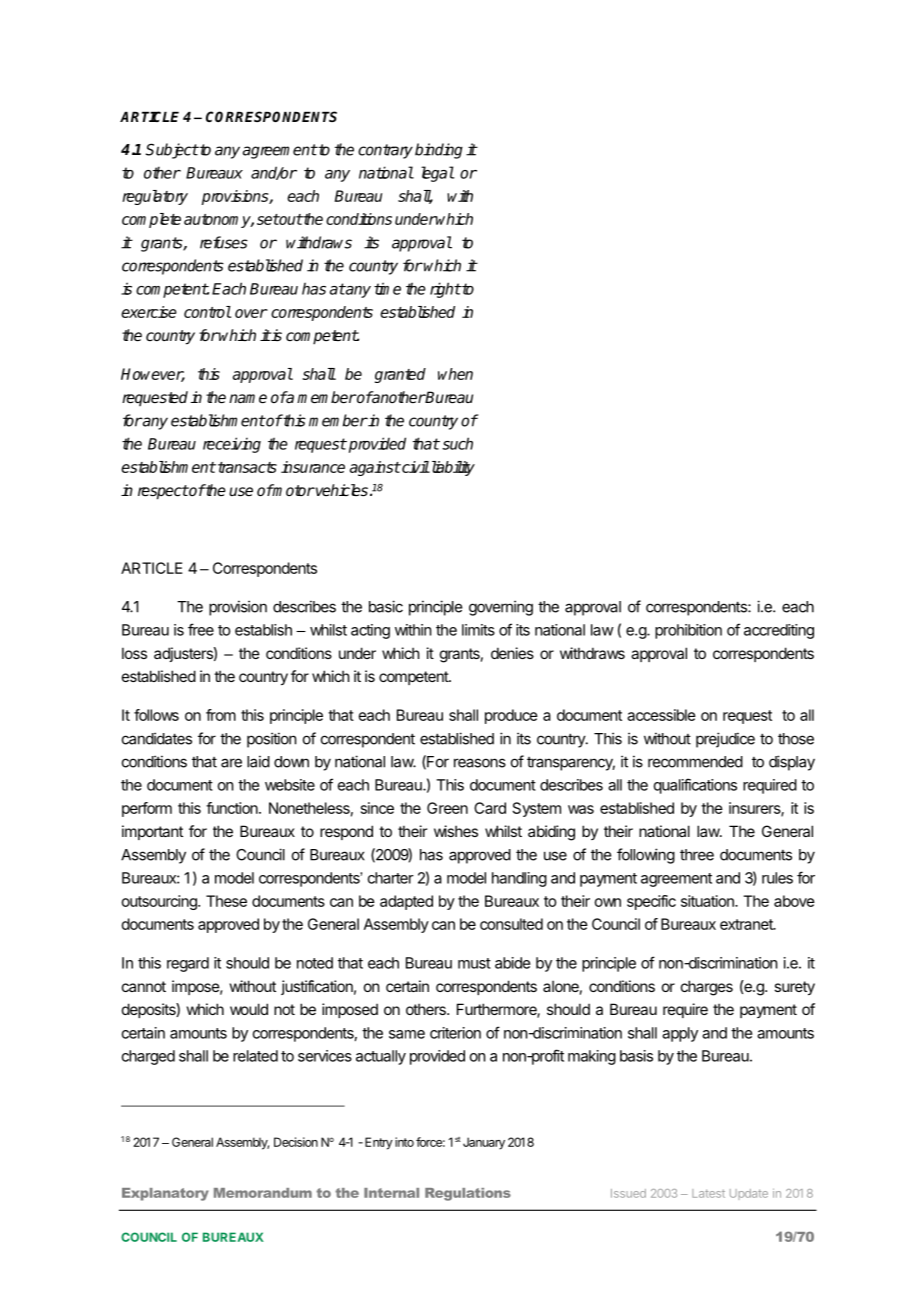  What do you see at coordinates (482, 1143) in the page?
I see `January` at bounding box center [482, 1143].
